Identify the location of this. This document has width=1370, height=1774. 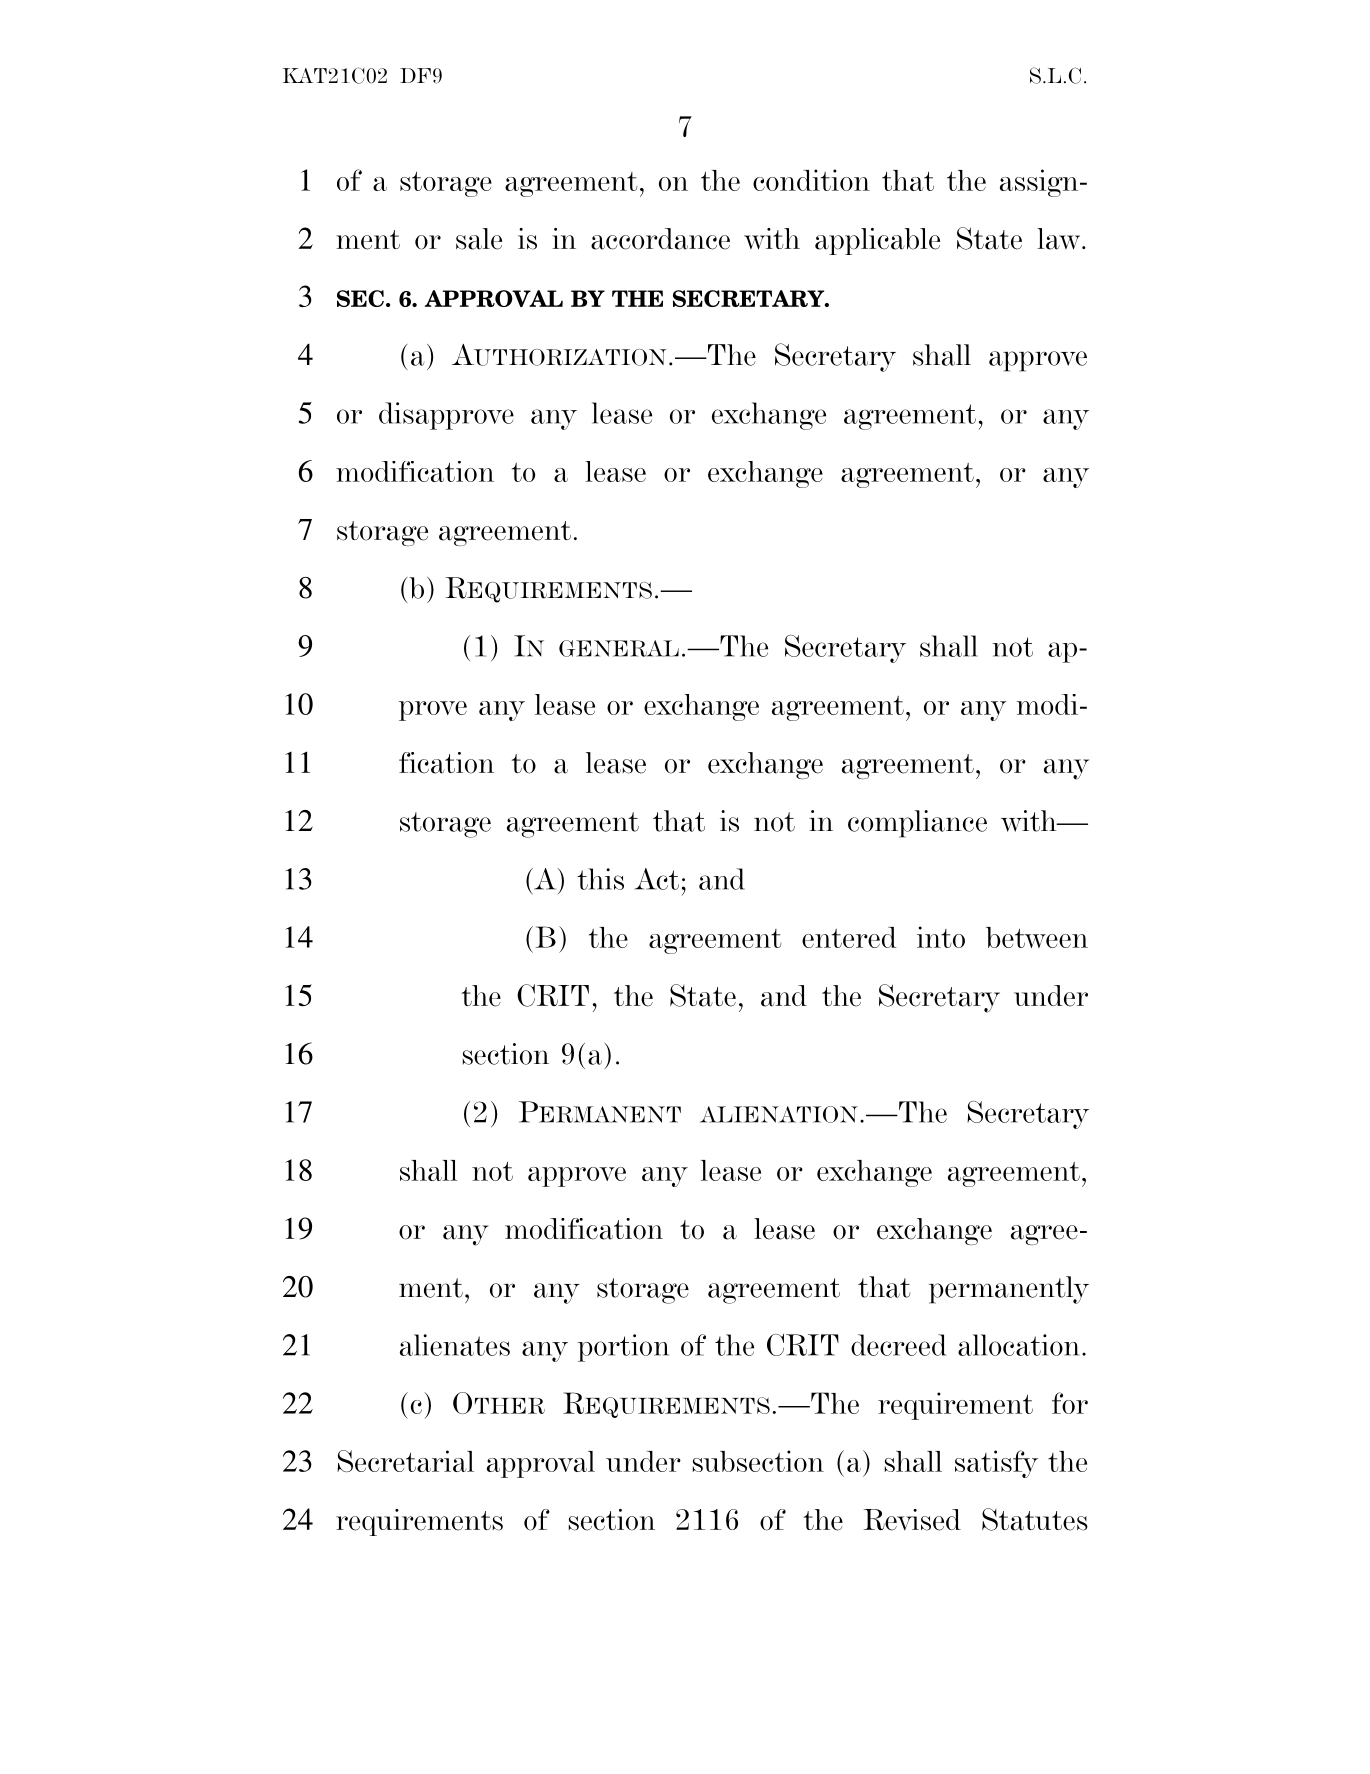
(600, 879).
